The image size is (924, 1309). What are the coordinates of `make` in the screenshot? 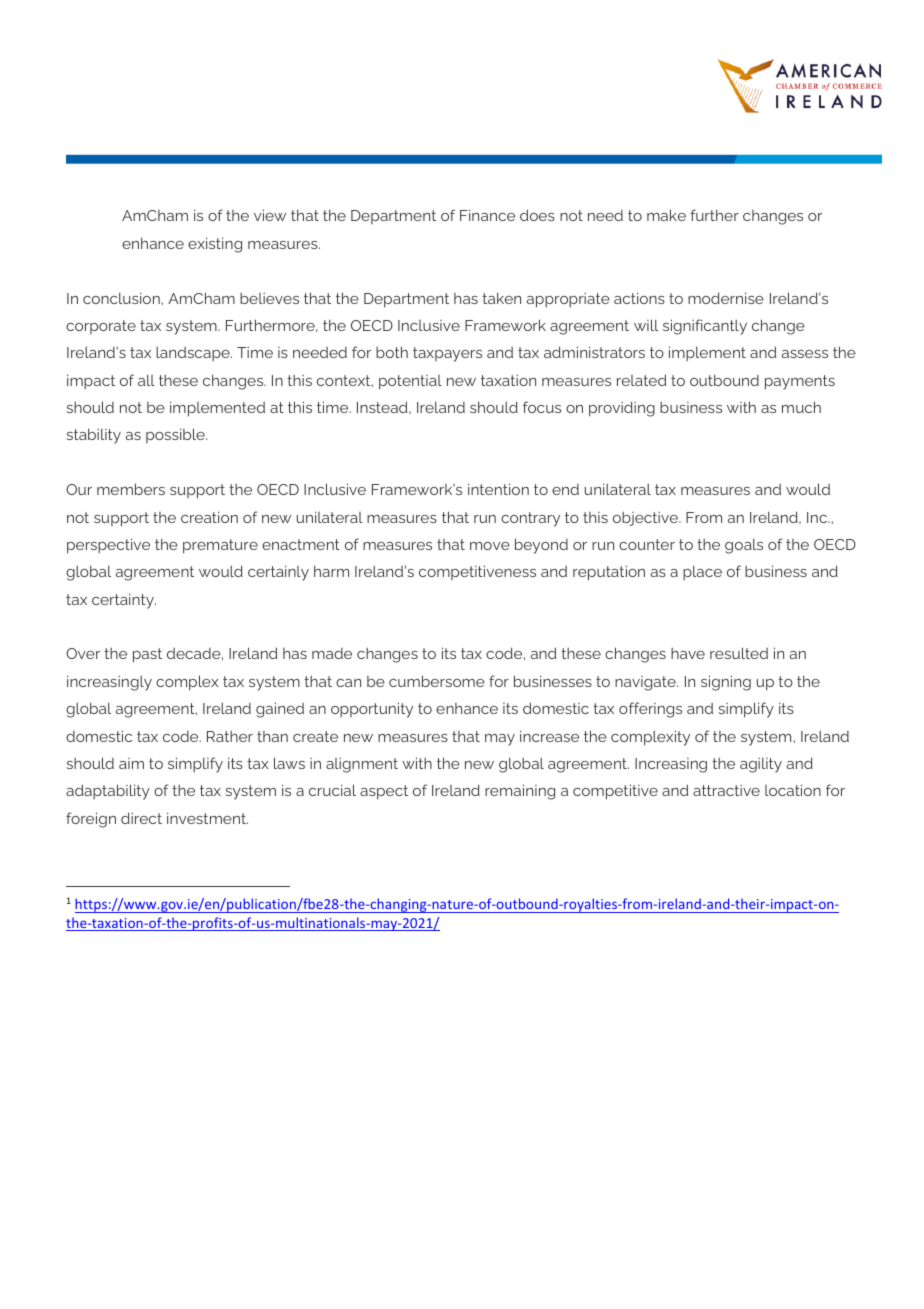 It's located at (666, 215).
